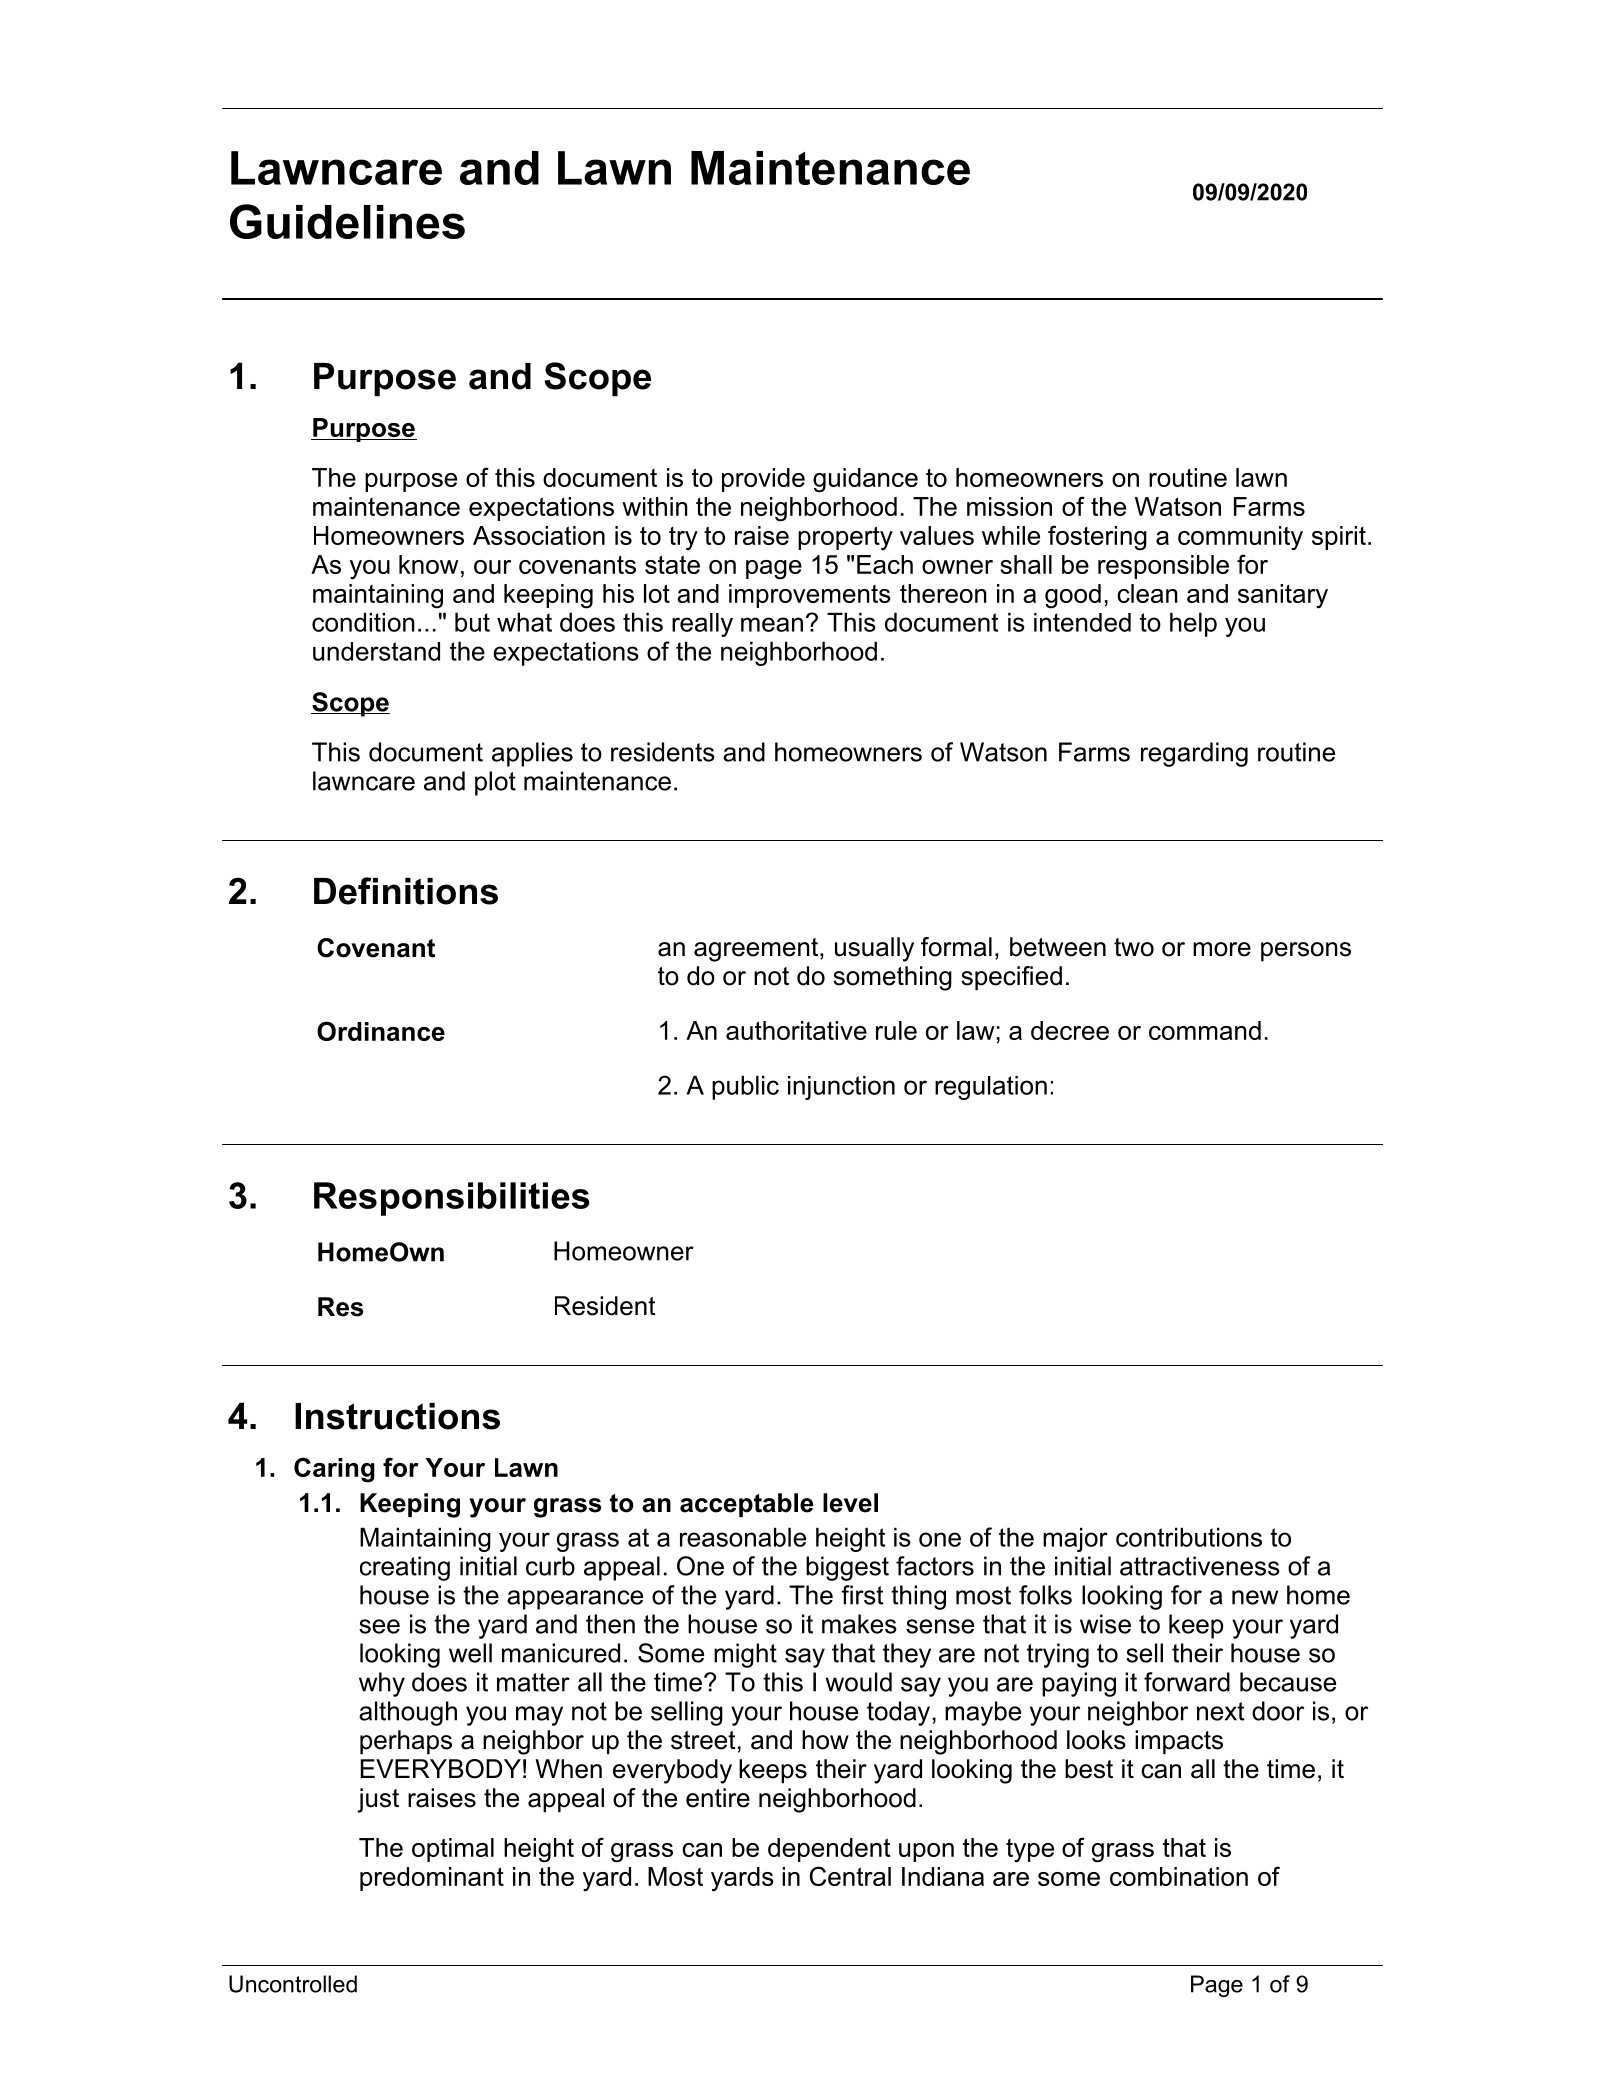 This image has height=2077, width=1605. What do you see at coordinates (432, 1879) in the image?
I see `predominant` at bounding box center [432, 1879].
